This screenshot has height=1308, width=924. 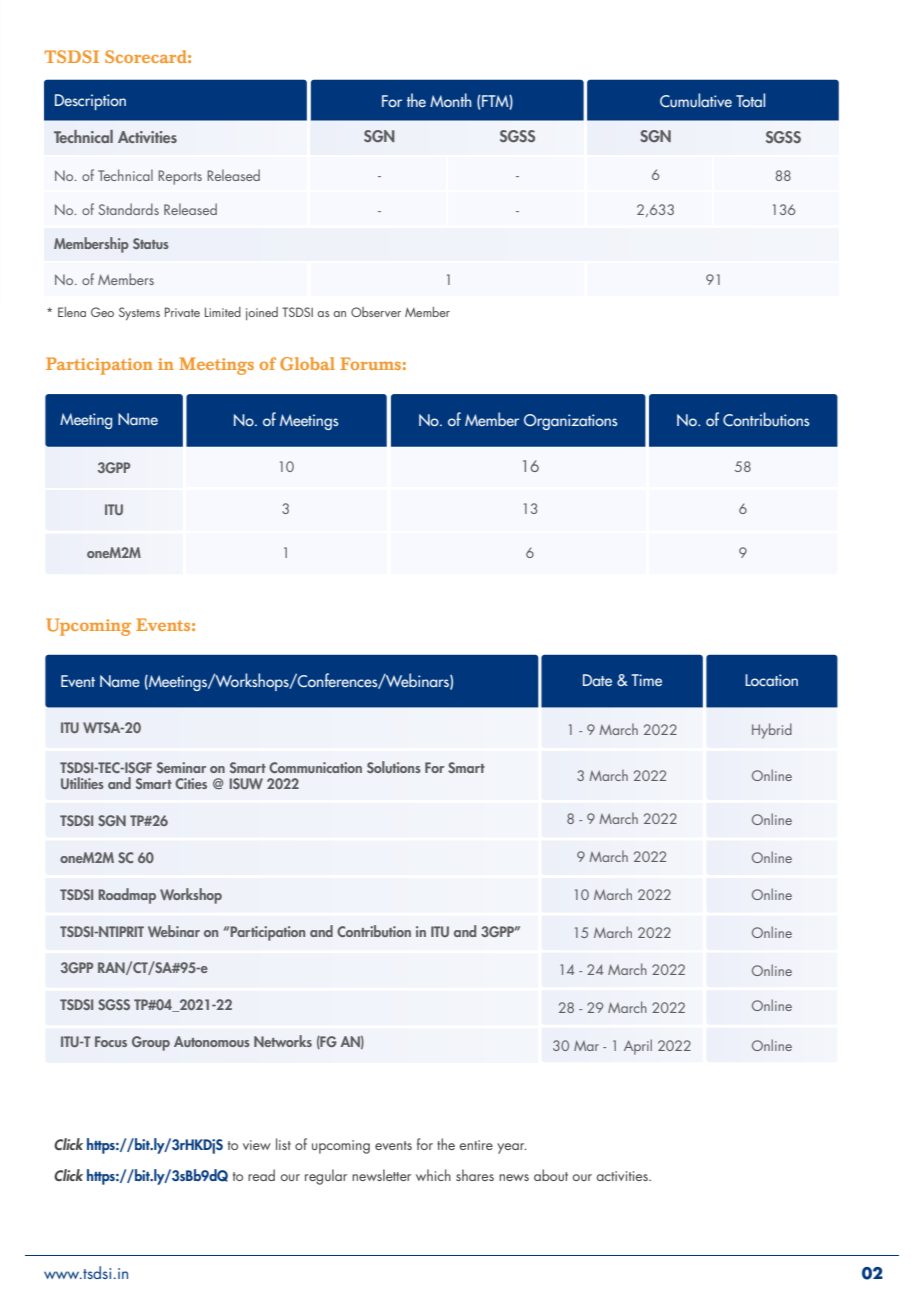 What do you see at coordinates (257, 1145) in the screenshot?
I see `view` at bounding box center [257, 1145].
